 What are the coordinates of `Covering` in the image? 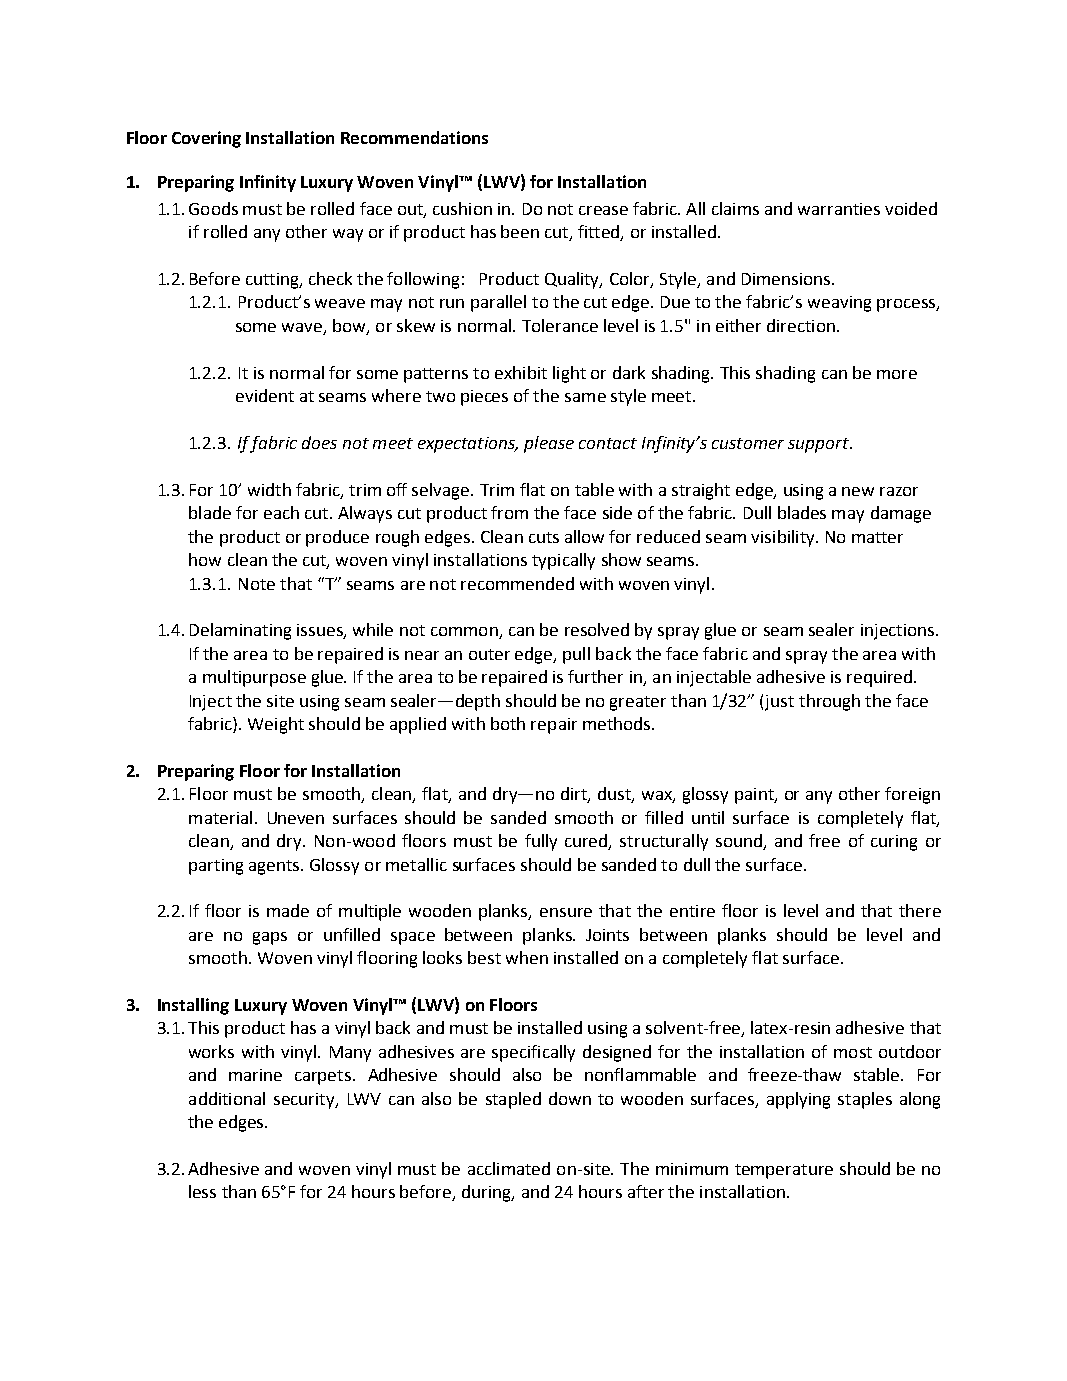 It's located at (206, 139).
